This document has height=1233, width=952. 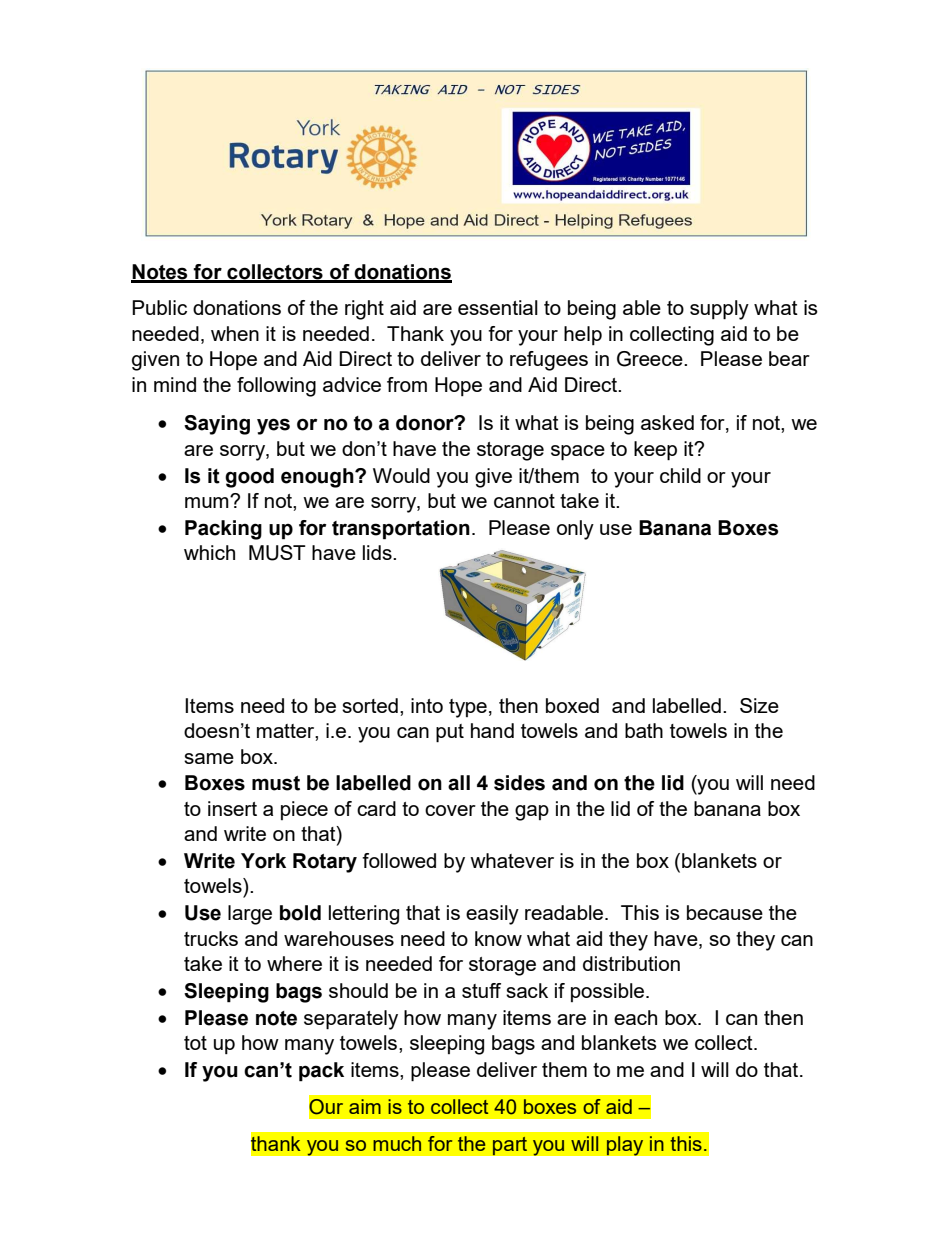 I want to click on which, so click(x=209, y=552).
